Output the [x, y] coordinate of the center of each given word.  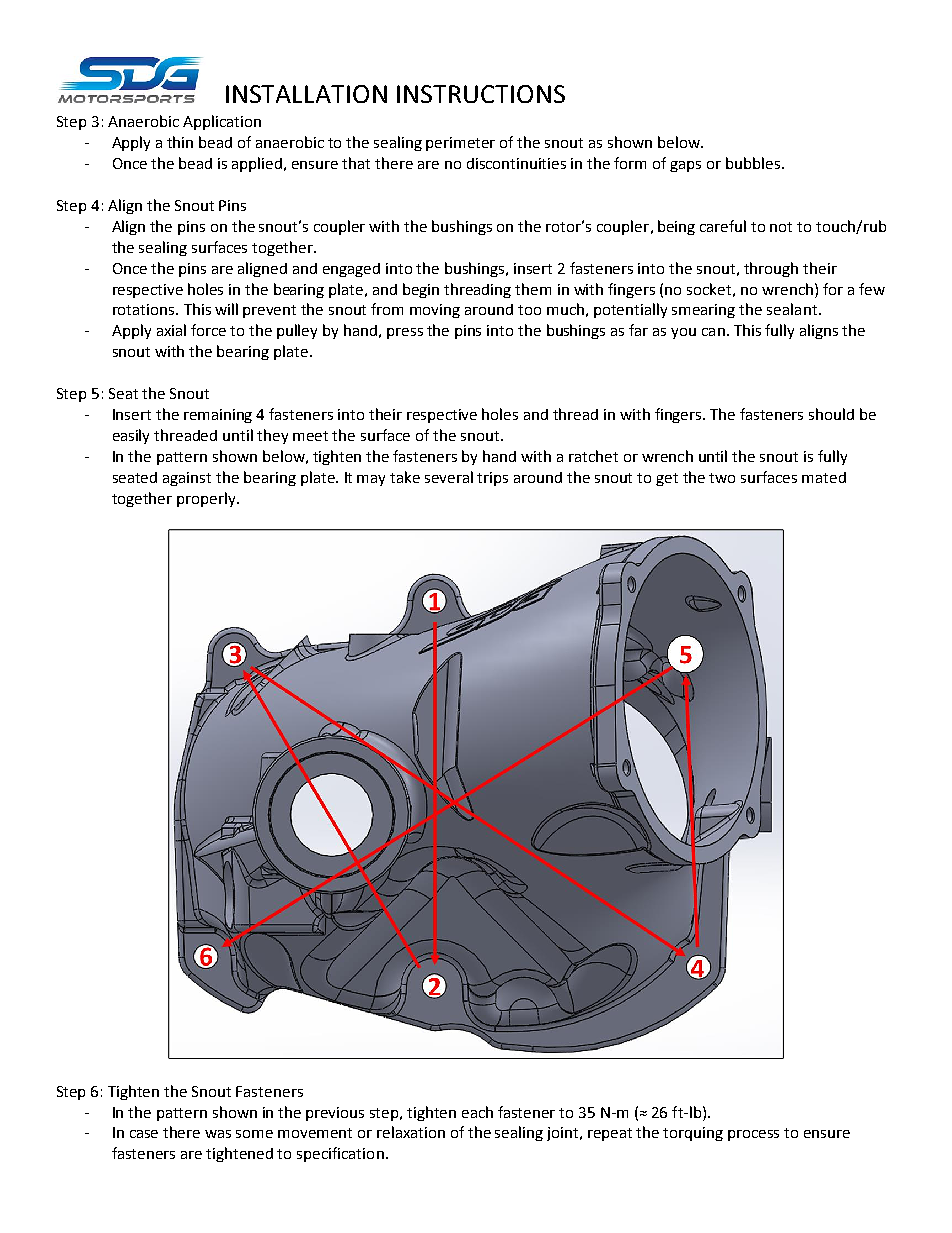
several [449, 477]
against [187, 479]
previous [335, 1114]
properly [207, 499]
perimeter [460, 144]
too [529, 310]
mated [824, 477]
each [477, 1112]
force [208, 330]
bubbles [754, 163]
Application [222, 122]
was [218, 1134]
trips [492, 479]
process [753, 1135]
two [722, 478]
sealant [792, 309]
